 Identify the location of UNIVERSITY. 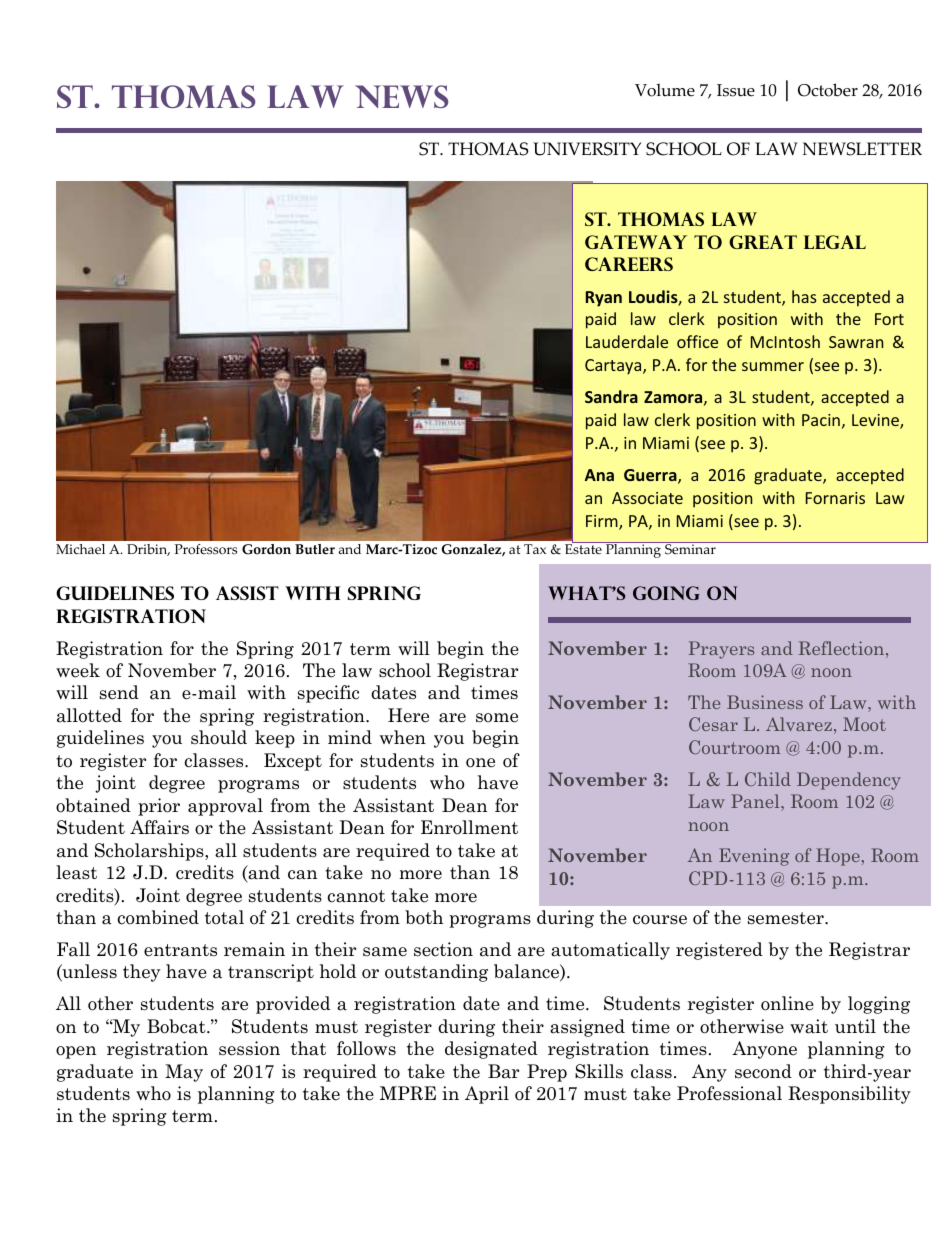
(587, 149).
